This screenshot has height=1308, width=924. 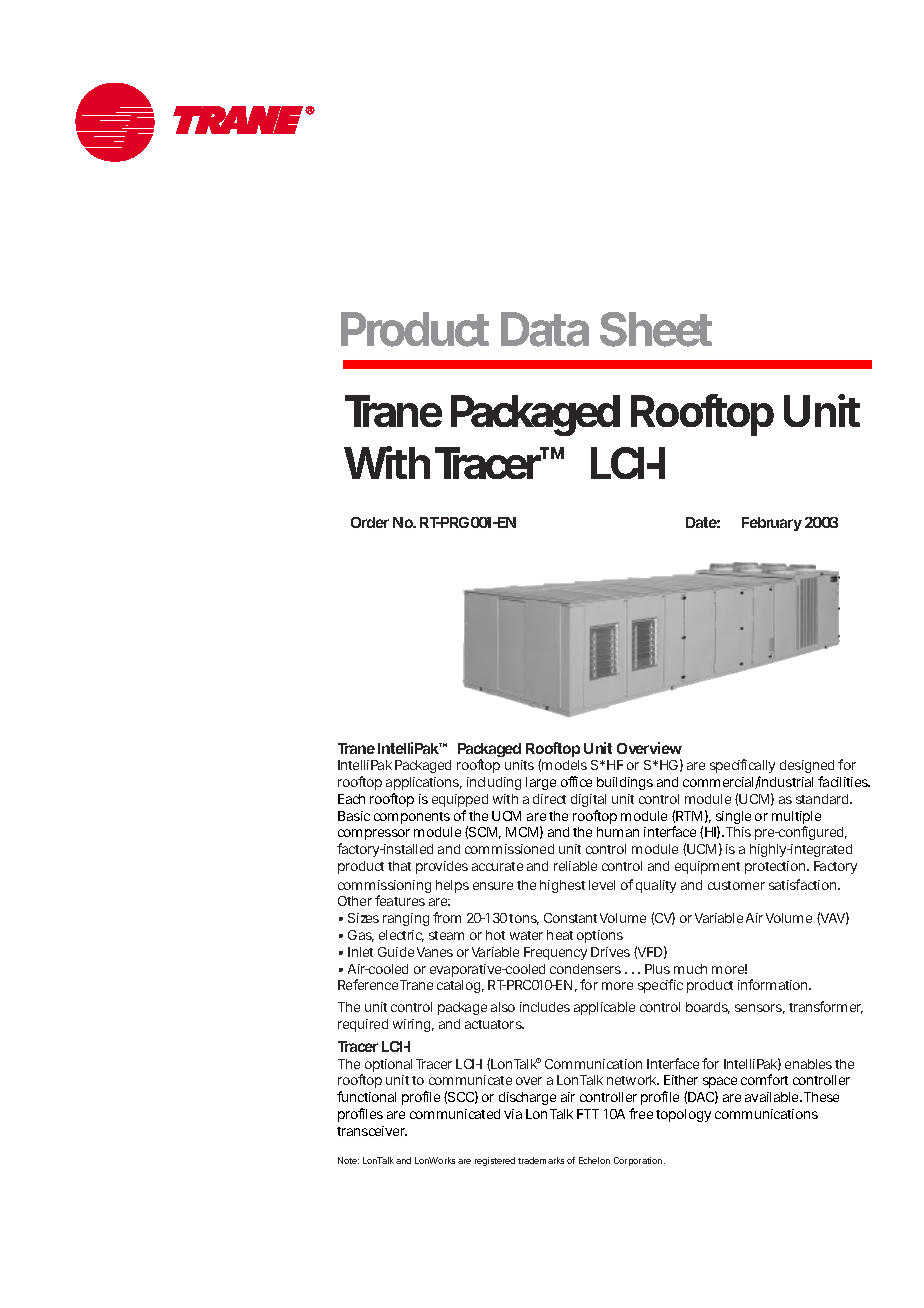 What do you see at coordinates (372, 1131) in the screenshot?
I see `transceiver` at bounding box center [372, 1131].
